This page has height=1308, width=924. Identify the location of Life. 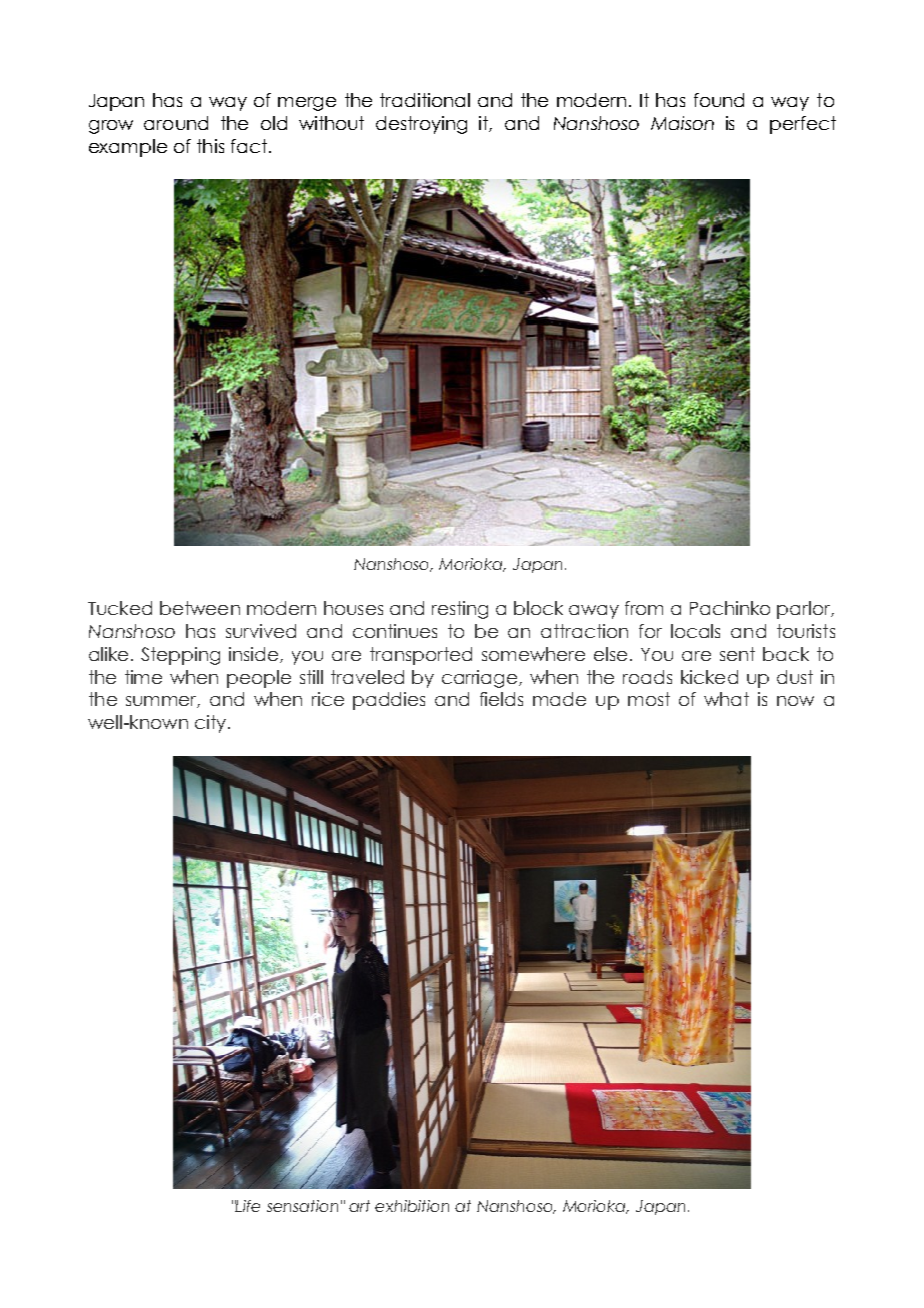
(247, 1206).
